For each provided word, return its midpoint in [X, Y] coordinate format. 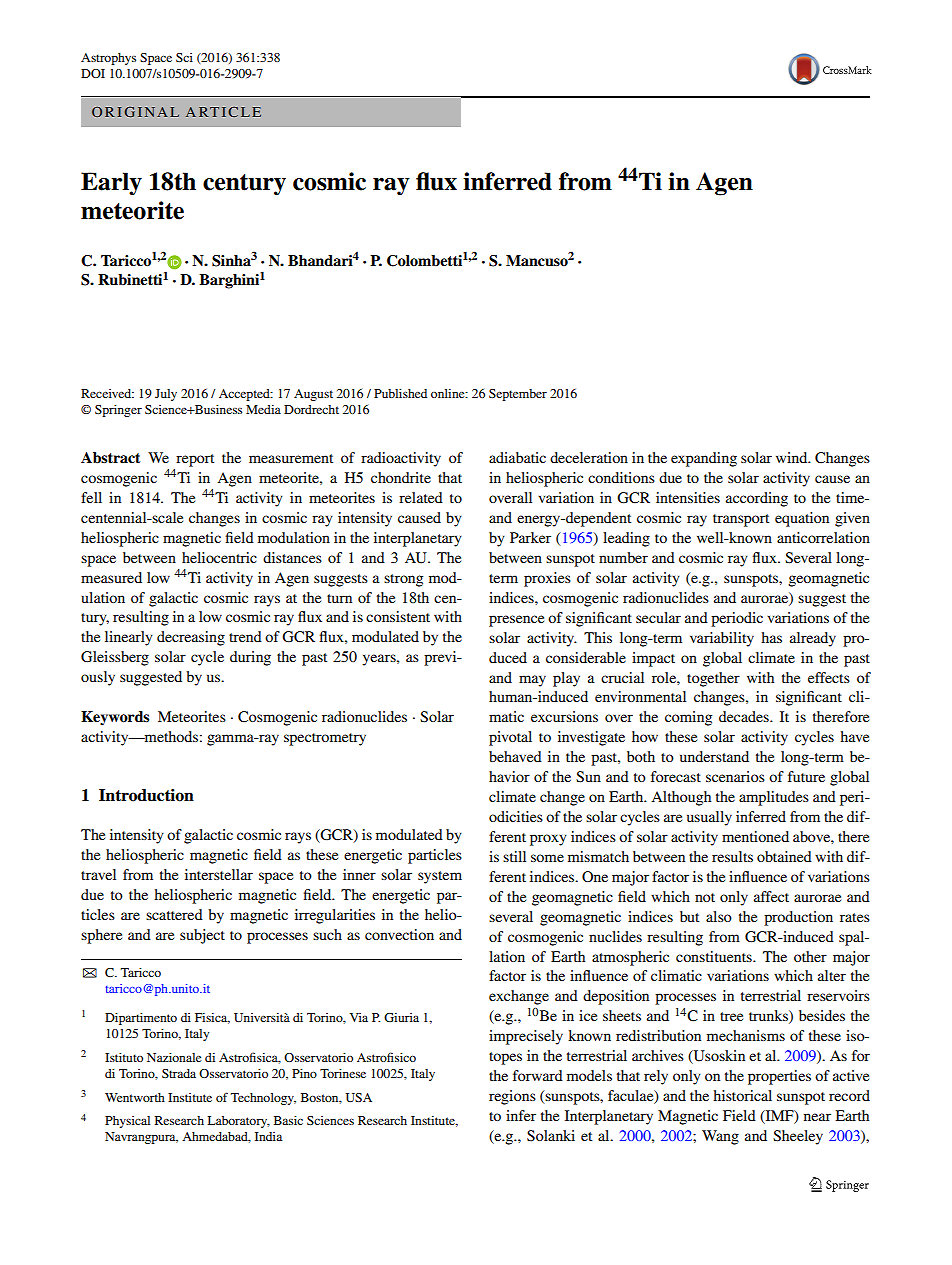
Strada [179, 1073]
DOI [93, 73]
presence [516, 621]
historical [742, 1095]
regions [512, 1097]
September [518, 395]
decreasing [191, 638]
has [771, 637]
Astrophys [108, 59]
